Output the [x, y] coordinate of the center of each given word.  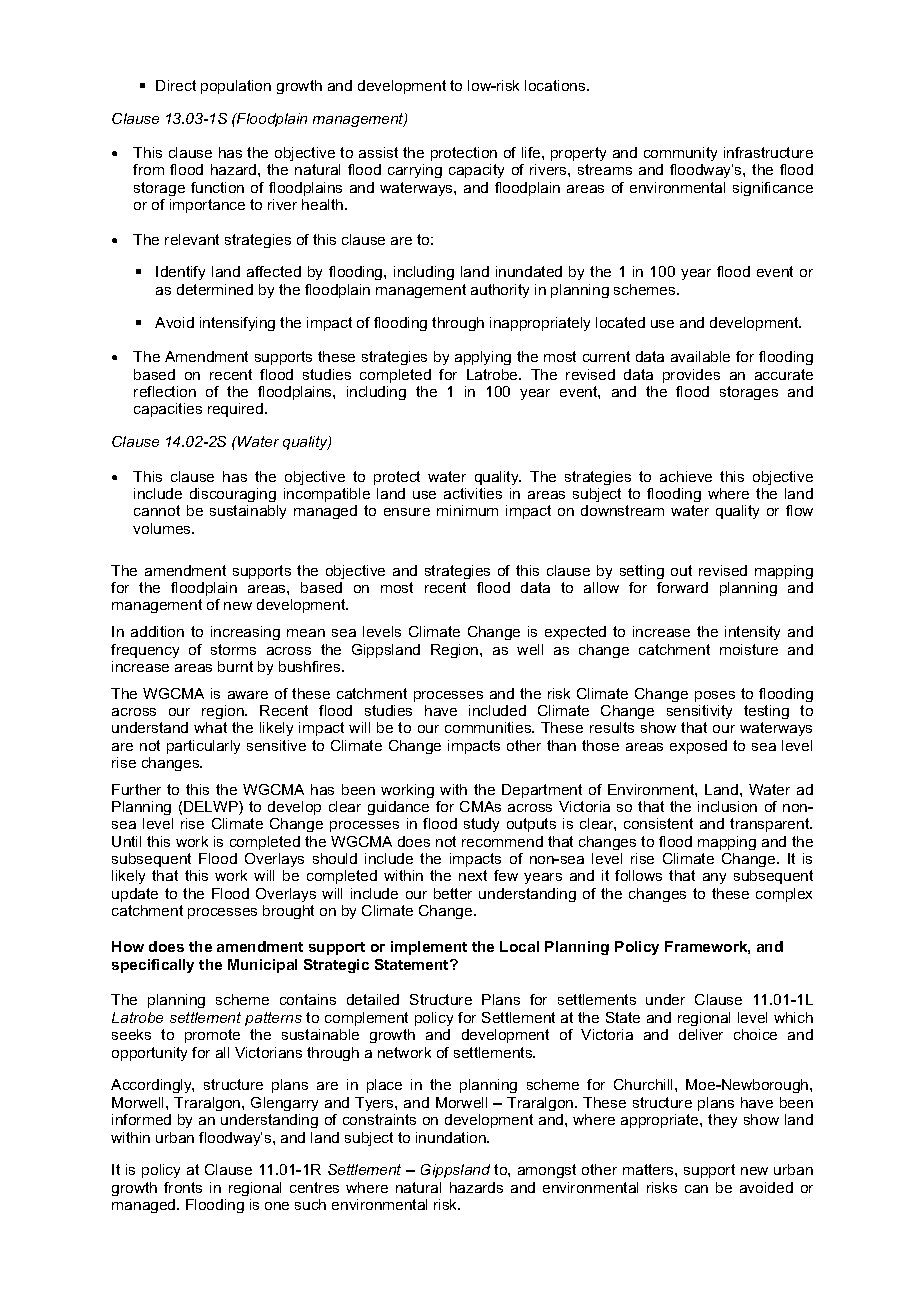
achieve [686, 476]
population [236, 87]
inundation [452, 1137]
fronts [183, 1187]
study [481, 825]
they [722, 1121]
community [680, 154]
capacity [476, 171]
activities [473, 493]
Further [136, 789]
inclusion [727, 806]
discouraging [233, 495]
